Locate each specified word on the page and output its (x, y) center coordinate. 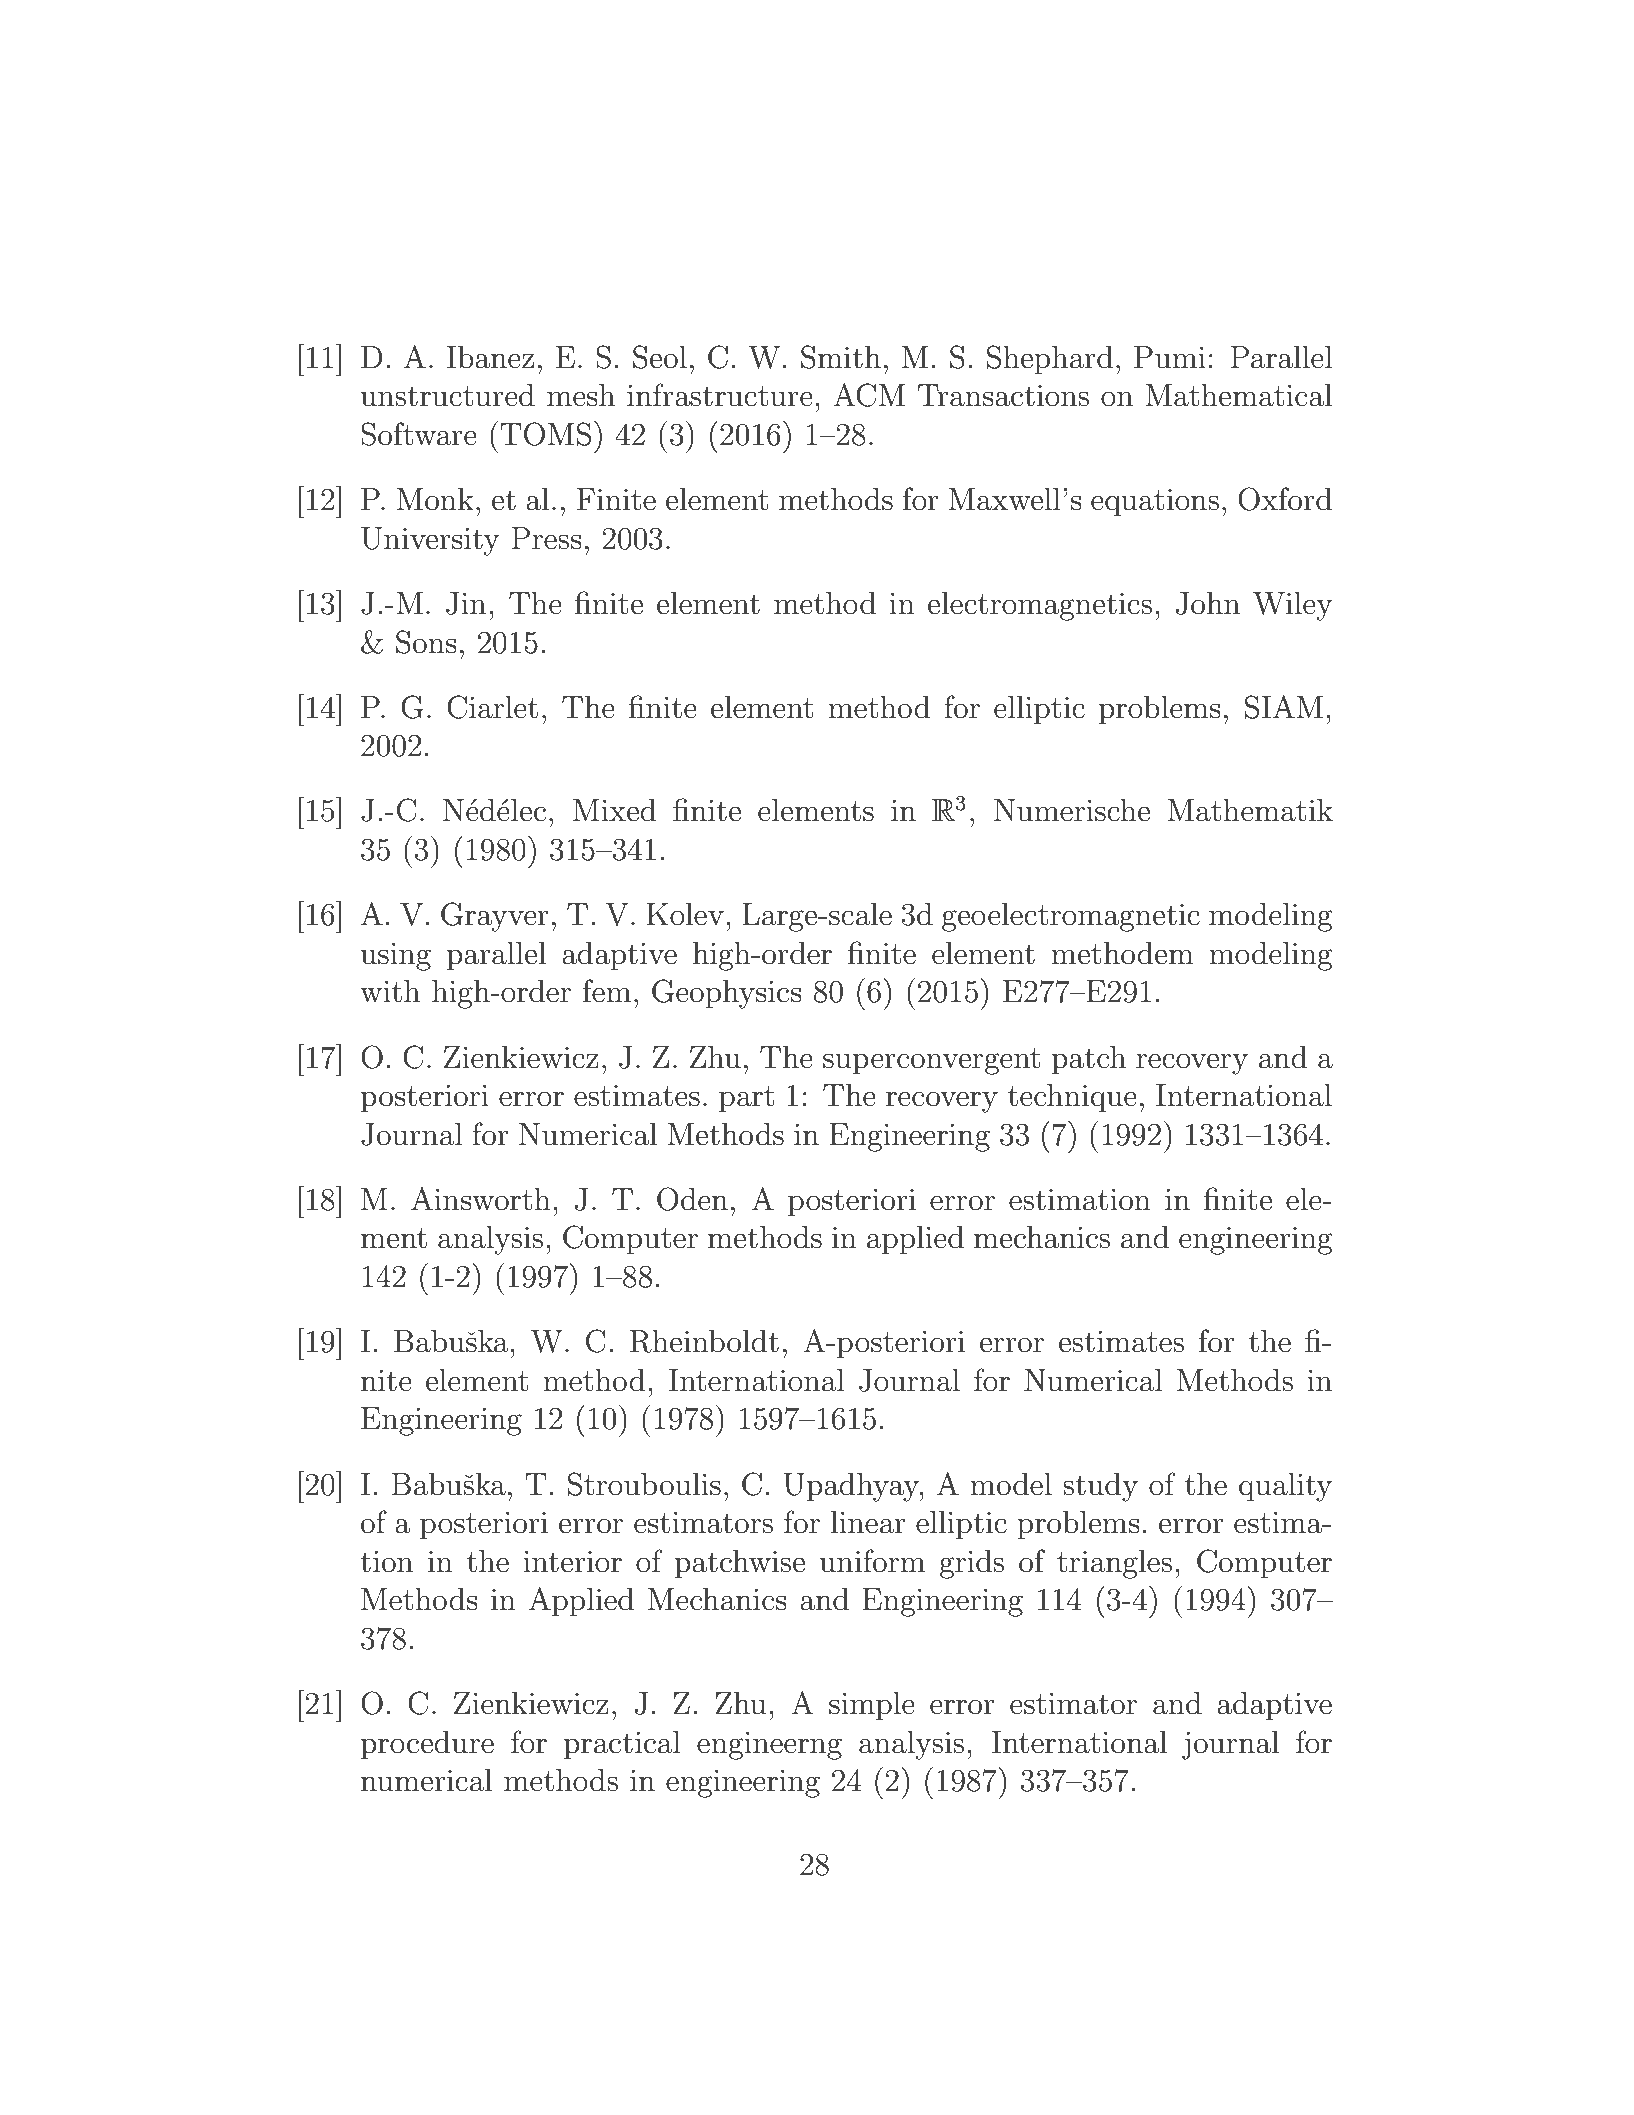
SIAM (1284, 707)
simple (872, 1706)
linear (868, 1522)
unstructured (448, 395)
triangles (1114, 1564)
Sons (426, 642)
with (390, 991)
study (1100, 1487)
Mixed (615, 810)
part (747, 1099)
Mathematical (1238, 395)
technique (1072, 1098)
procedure (427, 1745)
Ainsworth (481, 1199)
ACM (869, 395)
